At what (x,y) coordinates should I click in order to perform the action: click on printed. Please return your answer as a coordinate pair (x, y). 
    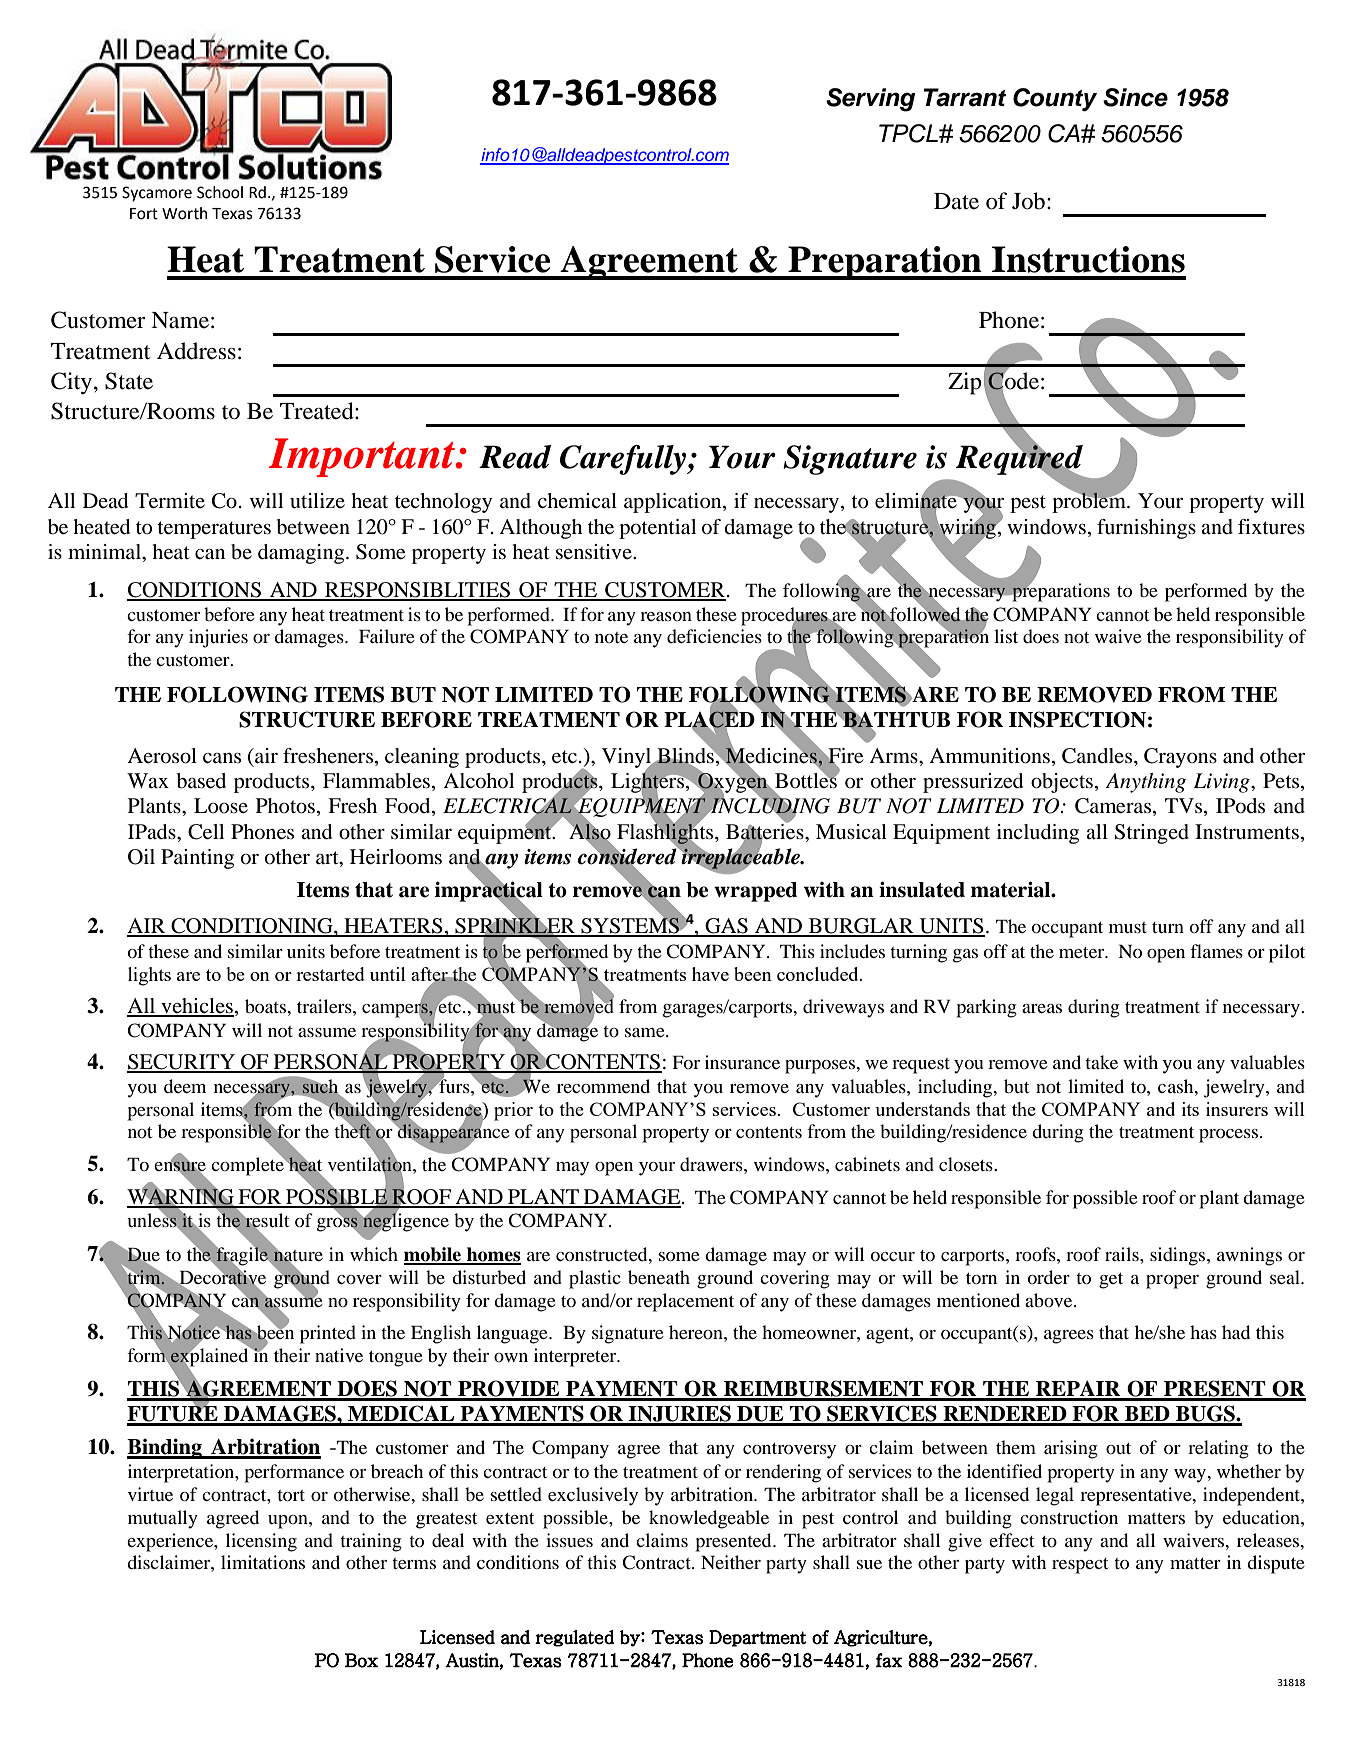
    Looking at the image, I should click on (328, 1334).
